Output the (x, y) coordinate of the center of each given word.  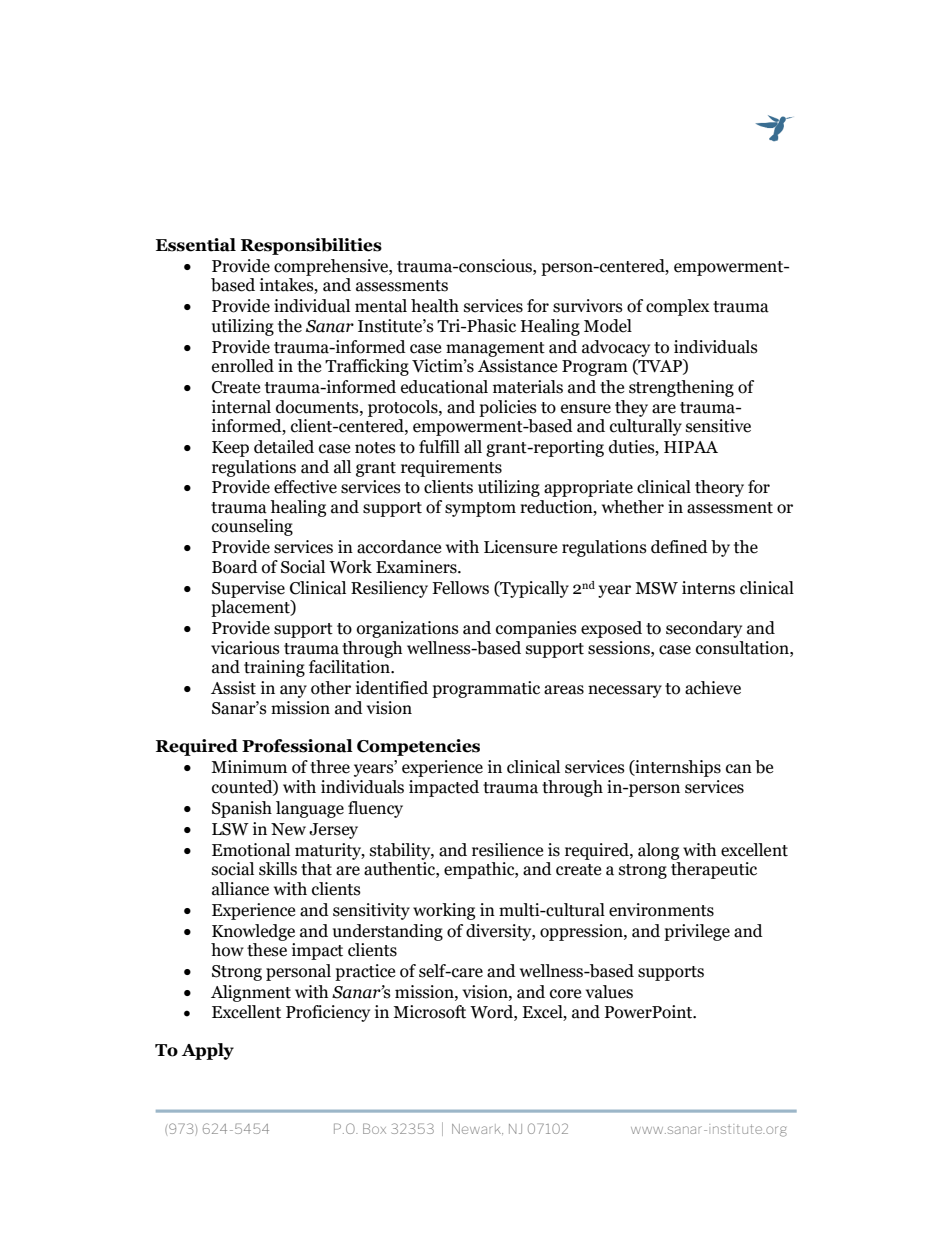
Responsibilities (311, 246)
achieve (713, 688)
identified (392, 688)
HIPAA (691, 447)
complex (678, 307)
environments (661, 910)
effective (305, 487)
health (435, 306)
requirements (451, 468)
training (274, 668)
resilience (507, 850)
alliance (240, 889)
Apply (208, 1051)
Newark (477, 1129)
